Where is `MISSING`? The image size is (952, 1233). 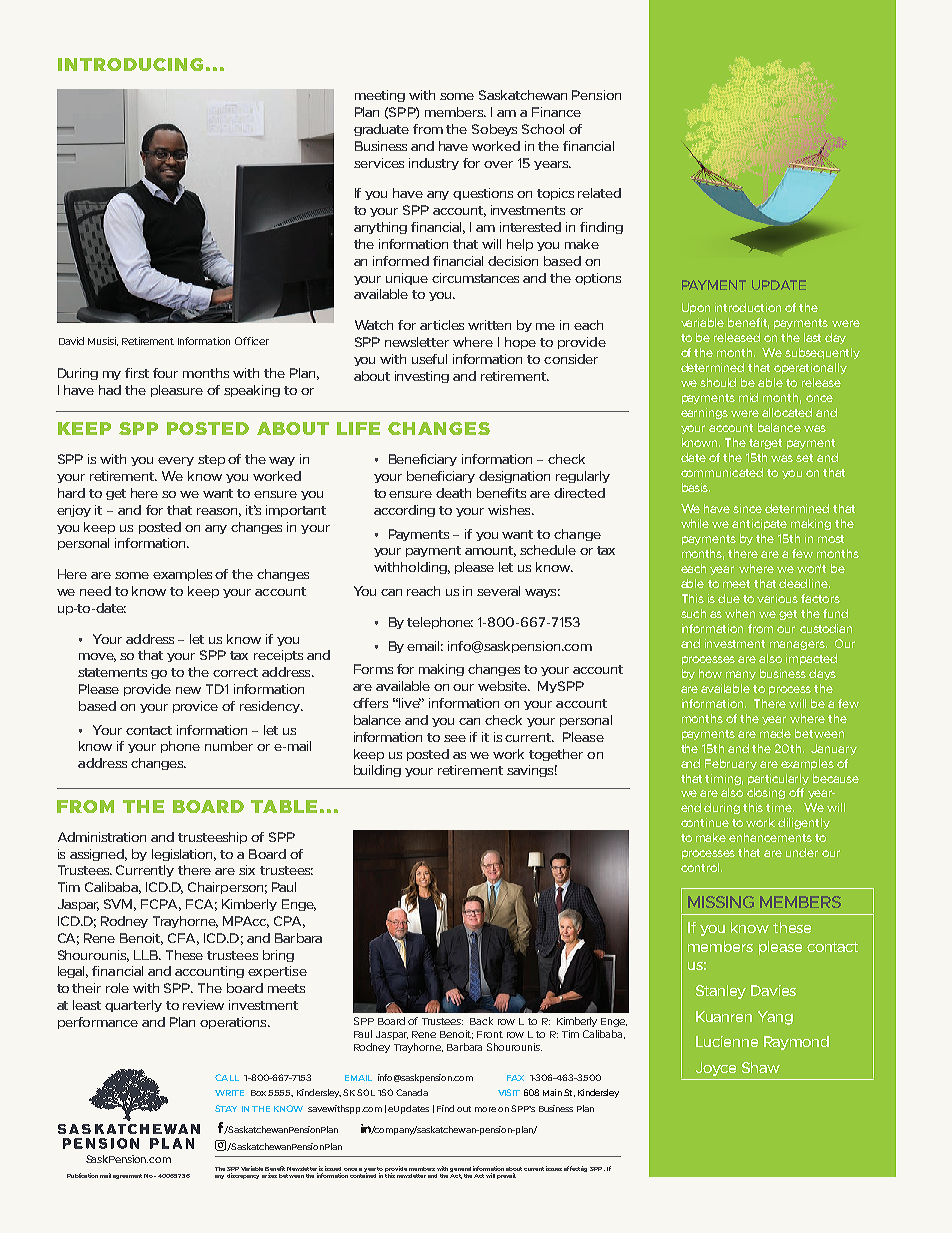
MISSING is located at coordinates (721, 902).
